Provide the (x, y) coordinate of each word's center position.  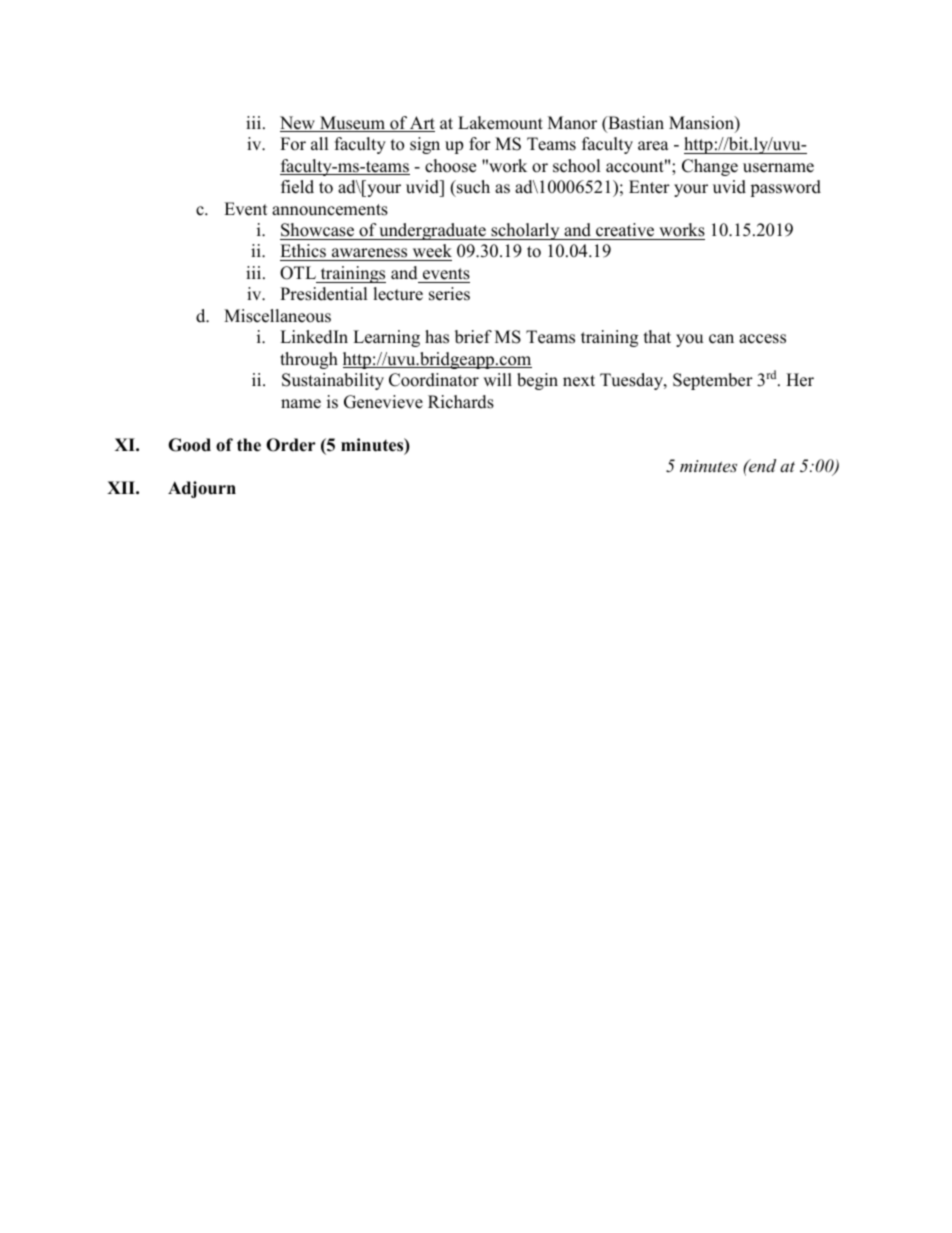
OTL (298, 273)
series (449, 294)
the (249, 445)
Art (421, 124)
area (653, 146)
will (497, 379)
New (298, 124)
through (309, 360)
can (721, 339)
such (472, 187)
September (713, 381)
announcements (330, 210)
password (785, 188)
